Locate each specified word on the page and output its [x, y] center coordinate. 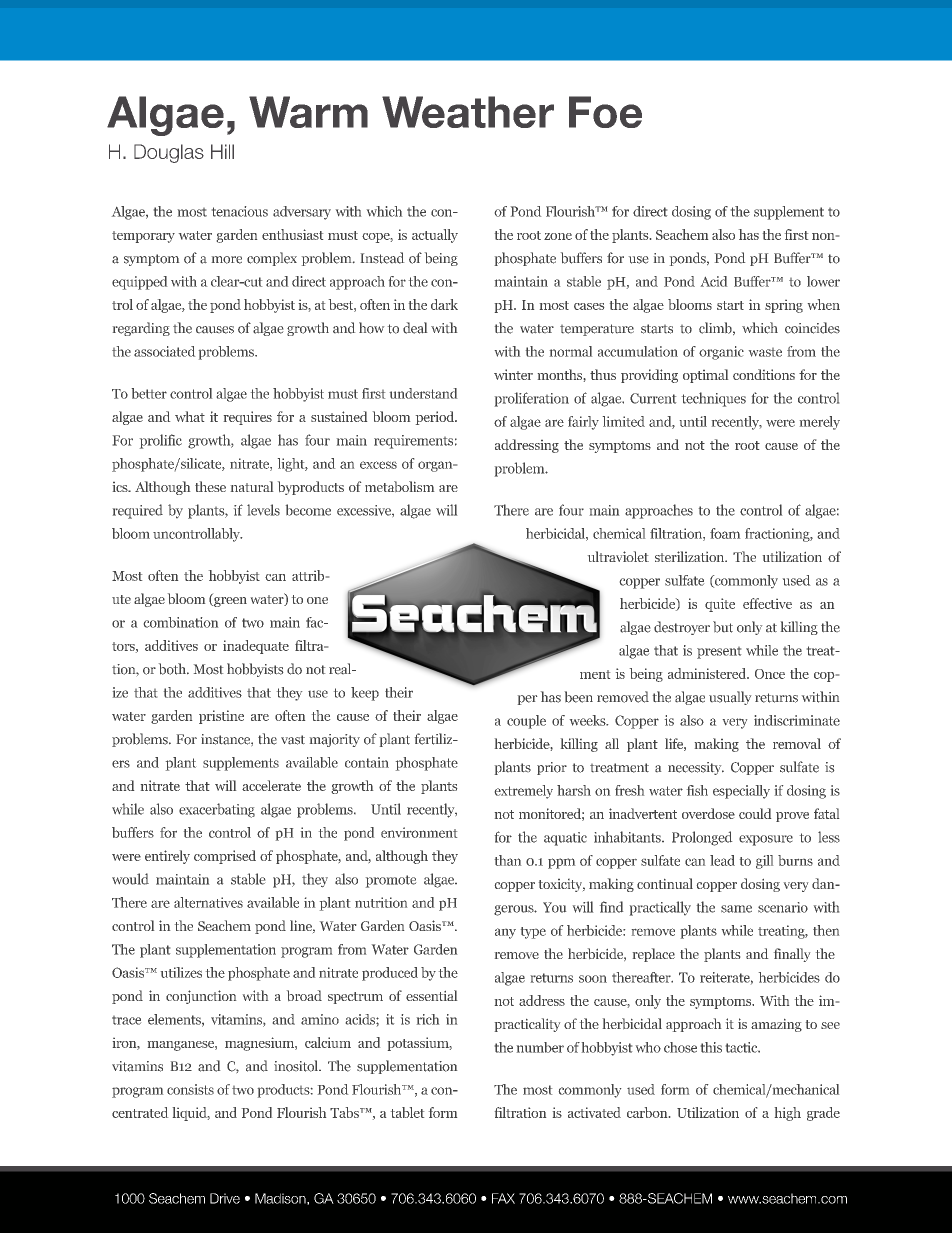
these [210, 486]
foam [725, 533]
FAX [503, 1198]
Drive [225, 1198]
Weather [468, 112]
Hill [222, 151]
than [508, 860]
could [755, 813]
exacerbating [217, 810]
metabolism [399, 486]
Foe [605, 112]
